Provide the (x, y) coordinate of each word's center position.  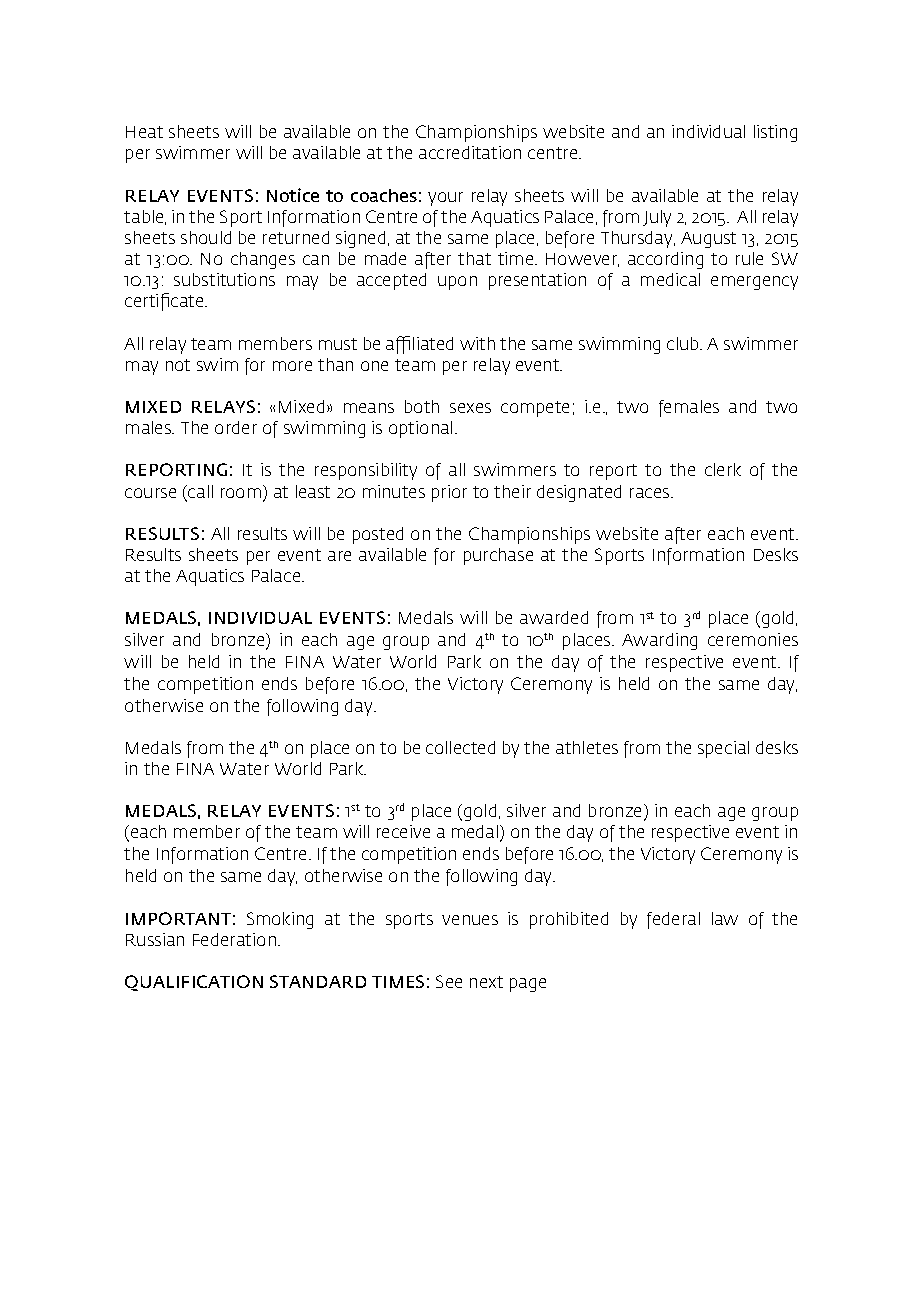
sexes (470, 408)
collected (460, 747)
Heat (144, 132)
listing (775, 133)
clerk (723, 469)
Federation (234, 939)
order (236, 427)
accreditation (470, 152)
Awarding (659, 641)
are (339, 556)
